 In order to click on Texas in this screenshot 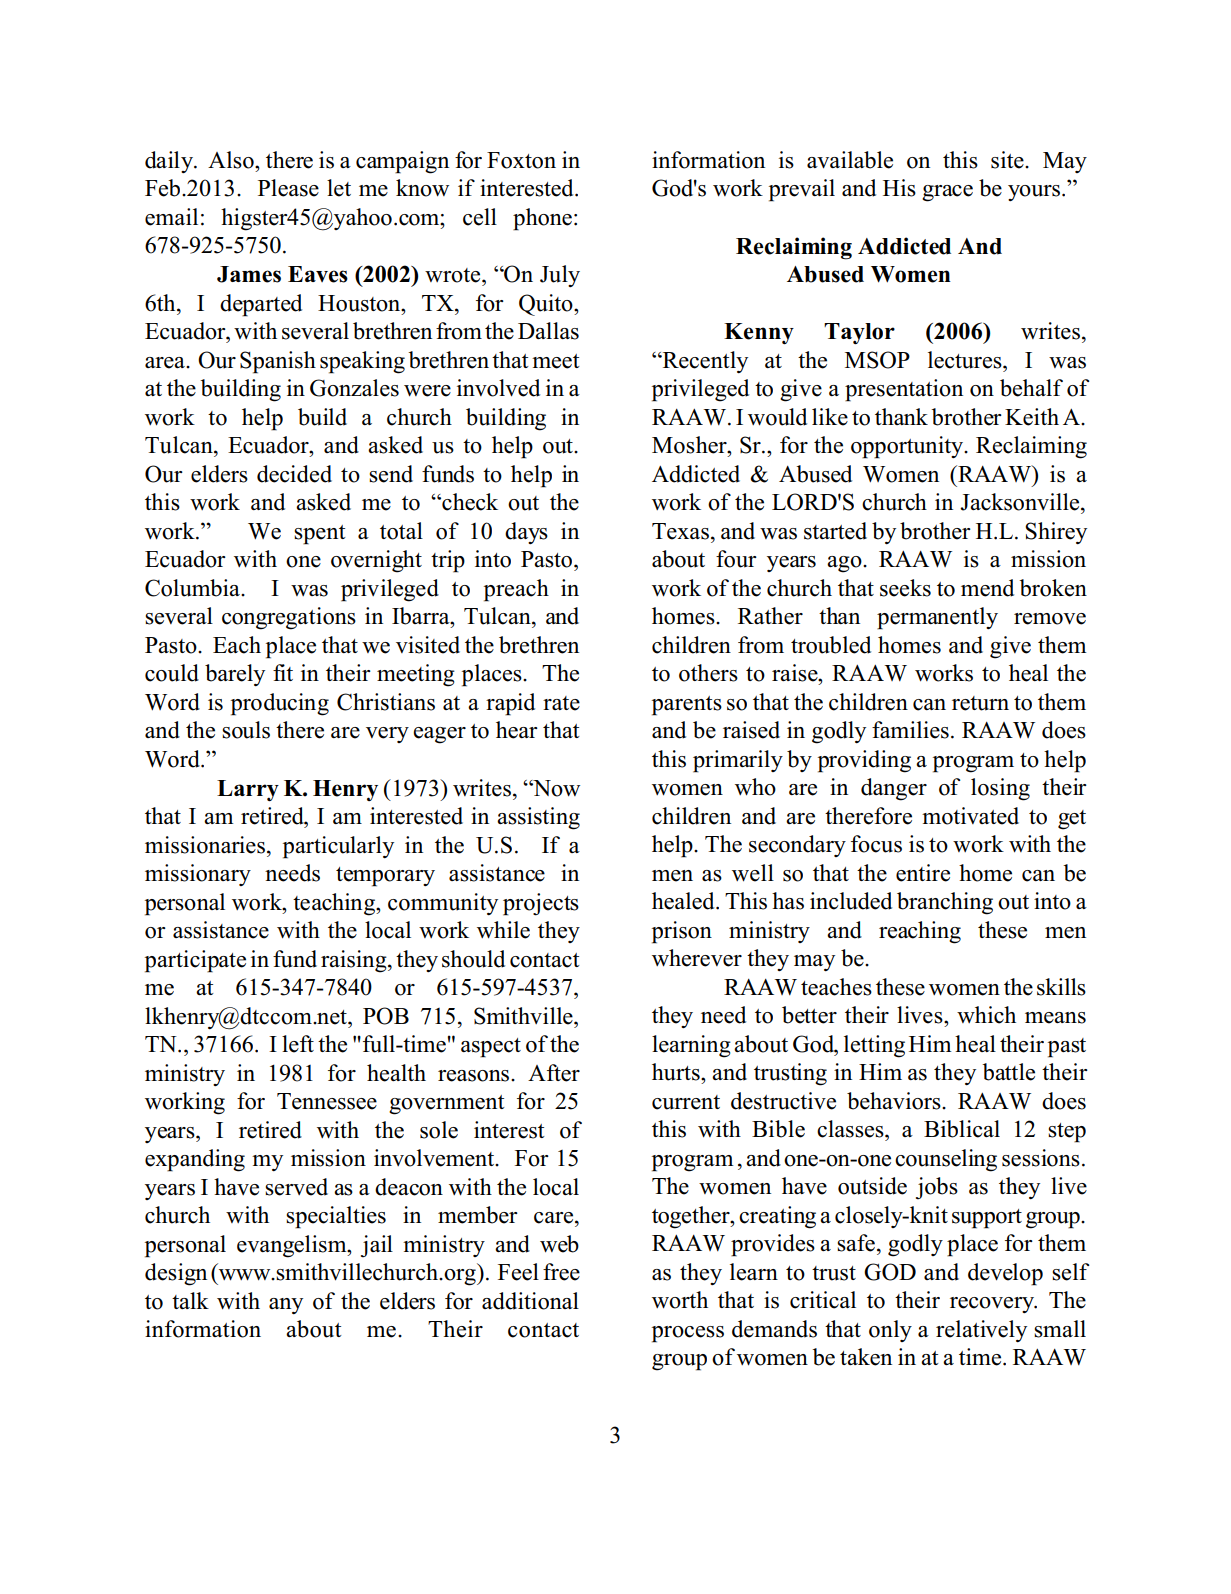, I will do `click(680, 531)`.
